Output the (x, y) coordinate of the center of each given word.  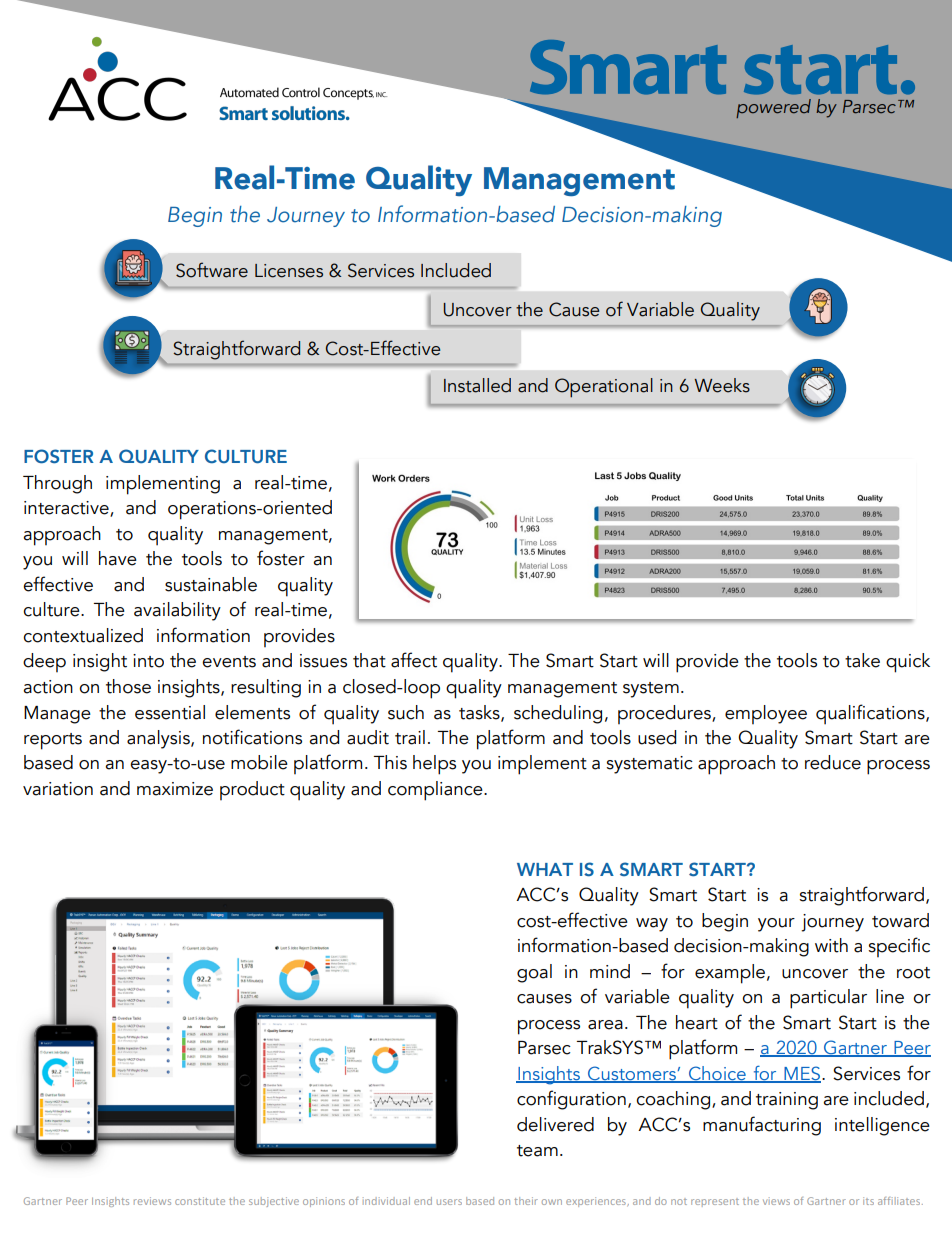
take (862, 660)
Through (57, 484)
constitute (200, 1201)
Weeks (722, 385)
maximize (175, 789)
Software (212, 270)
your (776, 925)
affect (414, 660)
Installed (477, 385)
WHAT (545, 869)
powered (773, 108)
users (449, 1202)
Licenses (289, 271)
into (148, 661)
